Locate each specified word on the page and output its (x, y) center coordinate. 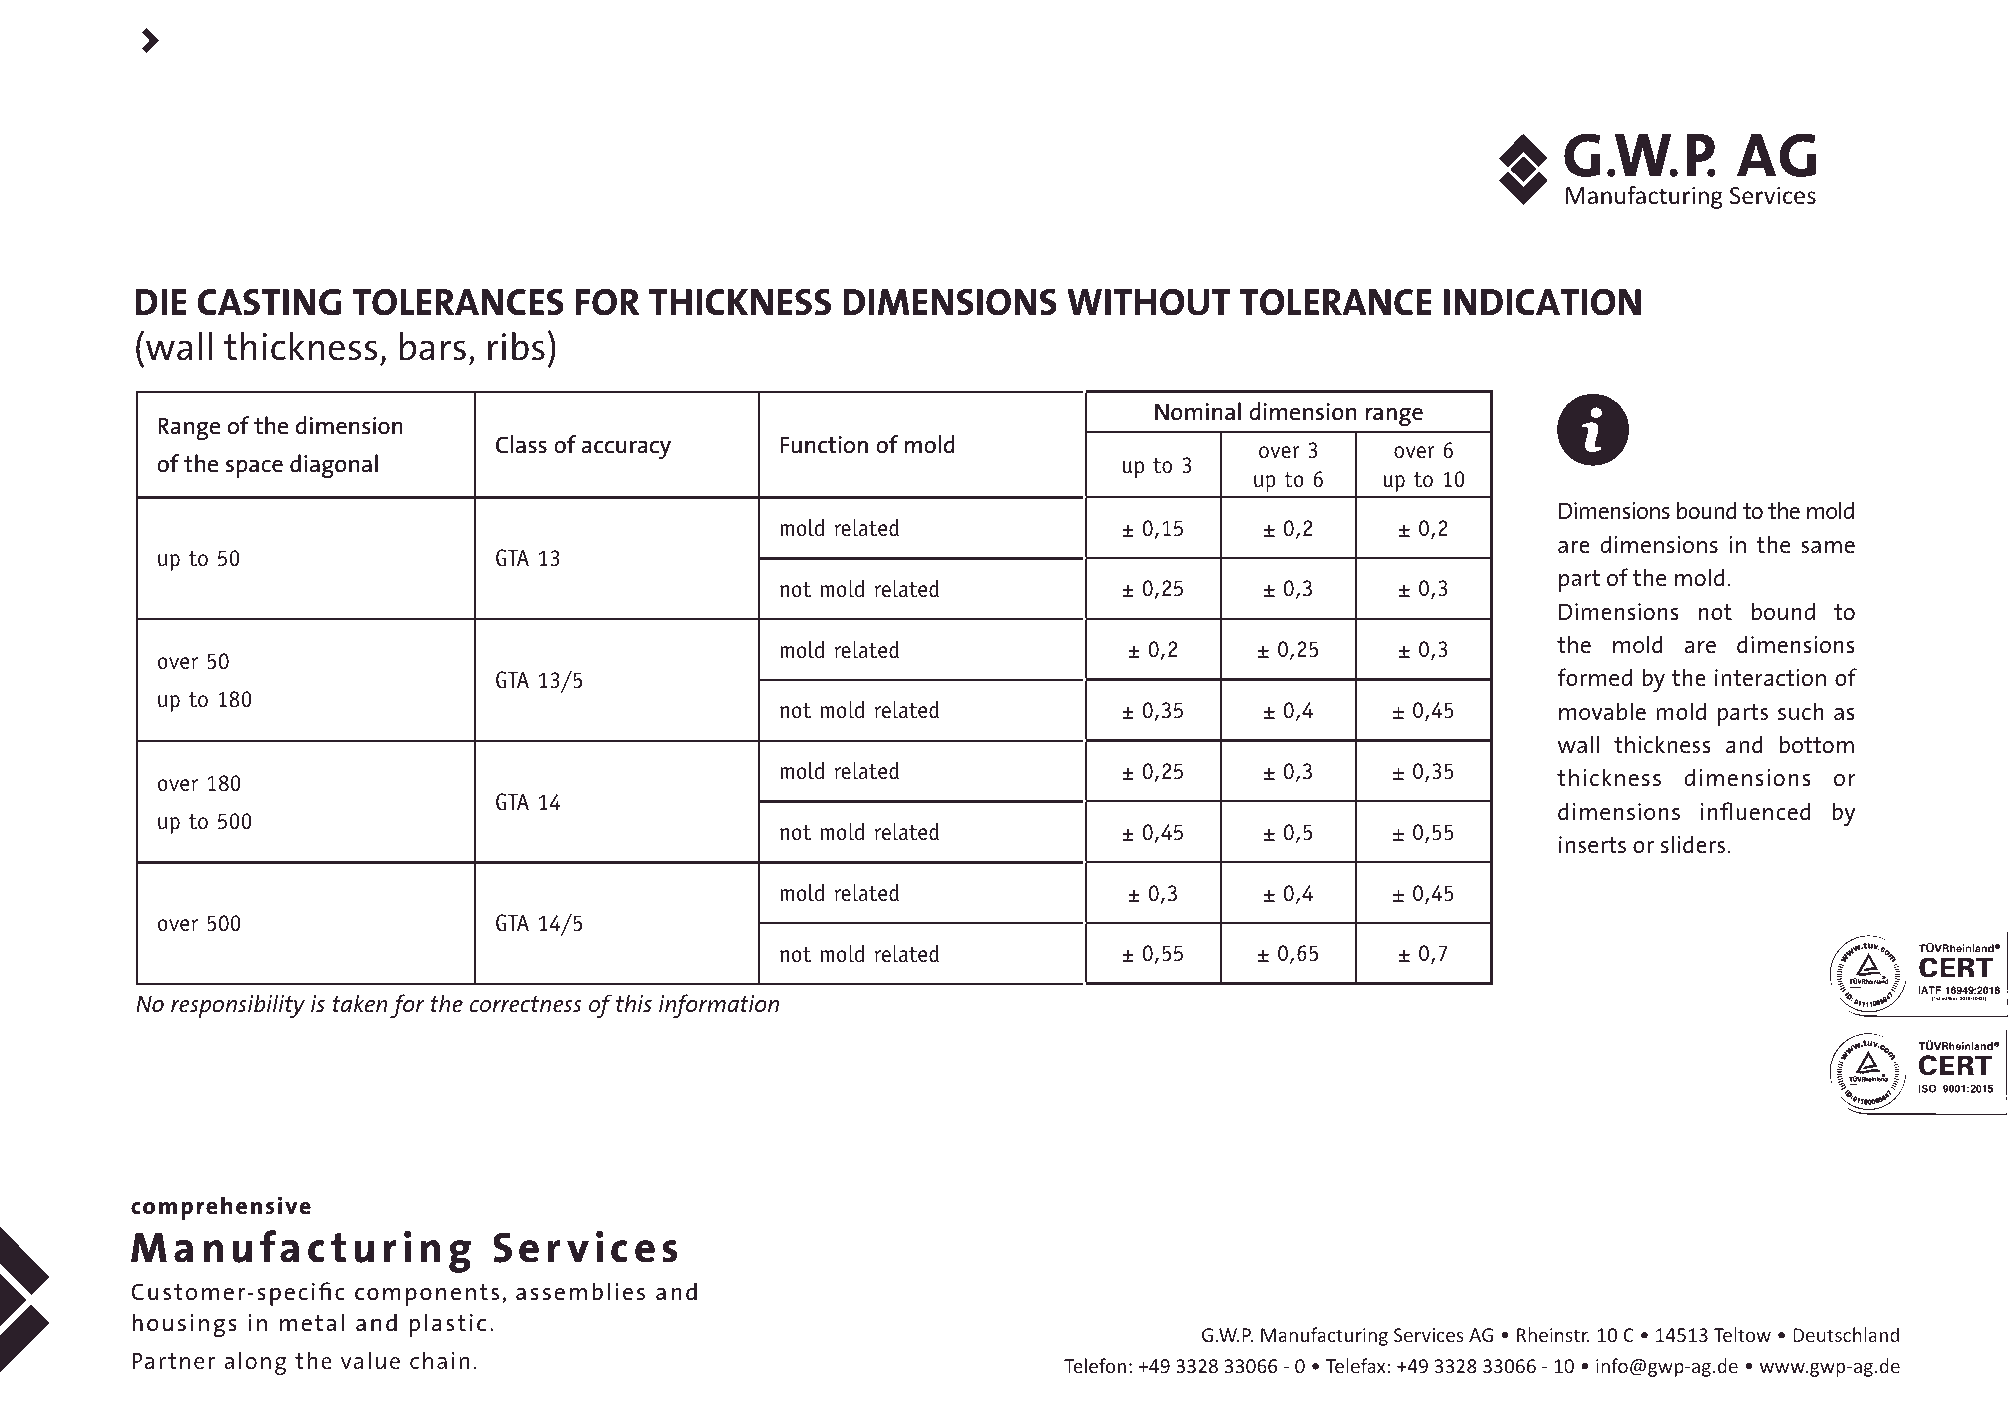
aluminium (506, 55)
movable (1602, 711)
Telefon (1095, 1365)
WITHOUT (1148, 302)
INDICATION (1542, 302)
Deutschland (1846, 1334)
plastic (448, 1325)
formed (1594, 677)
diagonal (334, 466)
